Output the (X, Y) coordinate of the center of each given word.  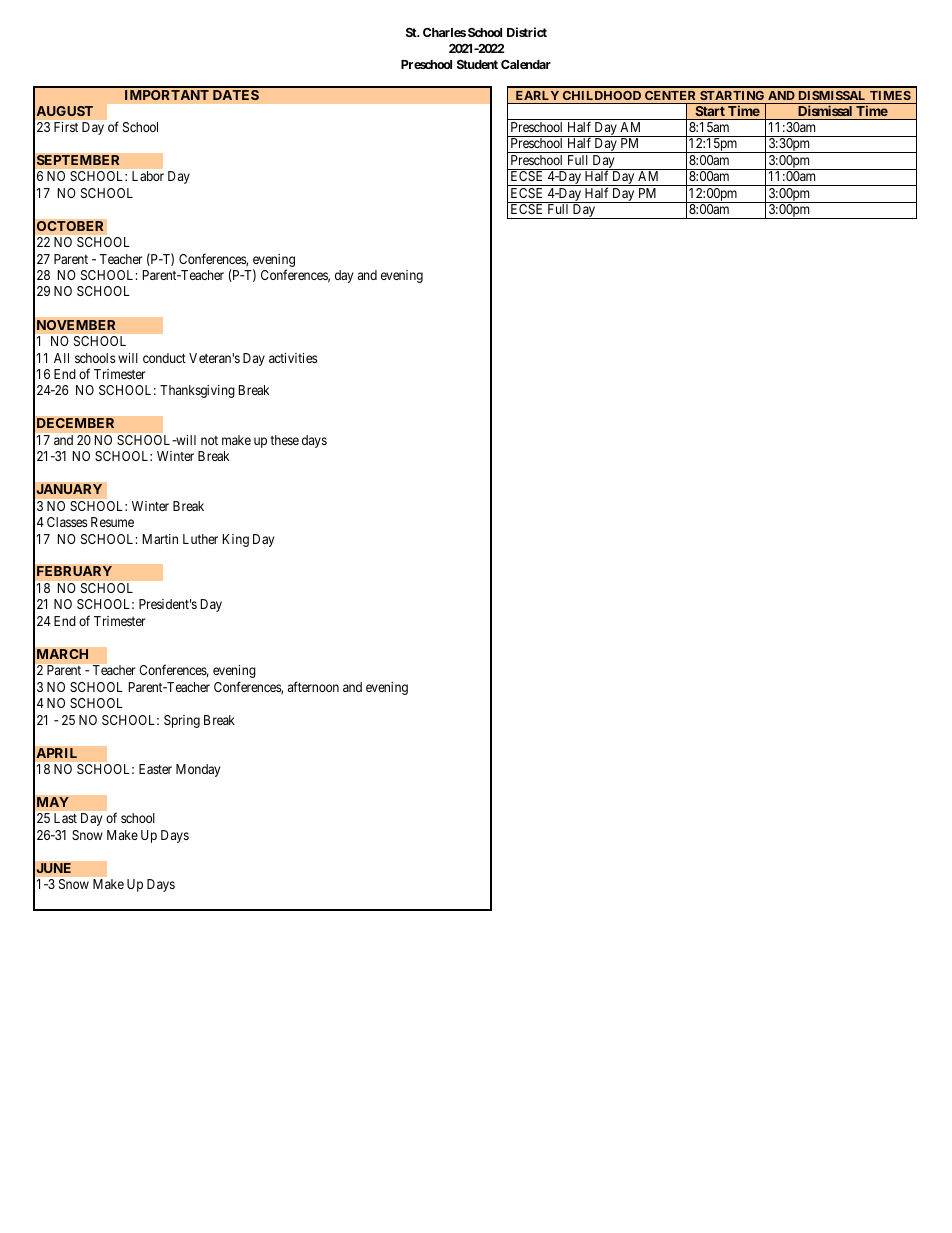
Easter (155, 769)
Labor (148, 176)
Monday (198, 770)
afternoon (313, 686)
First (66, 127)
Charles (444, 32)
